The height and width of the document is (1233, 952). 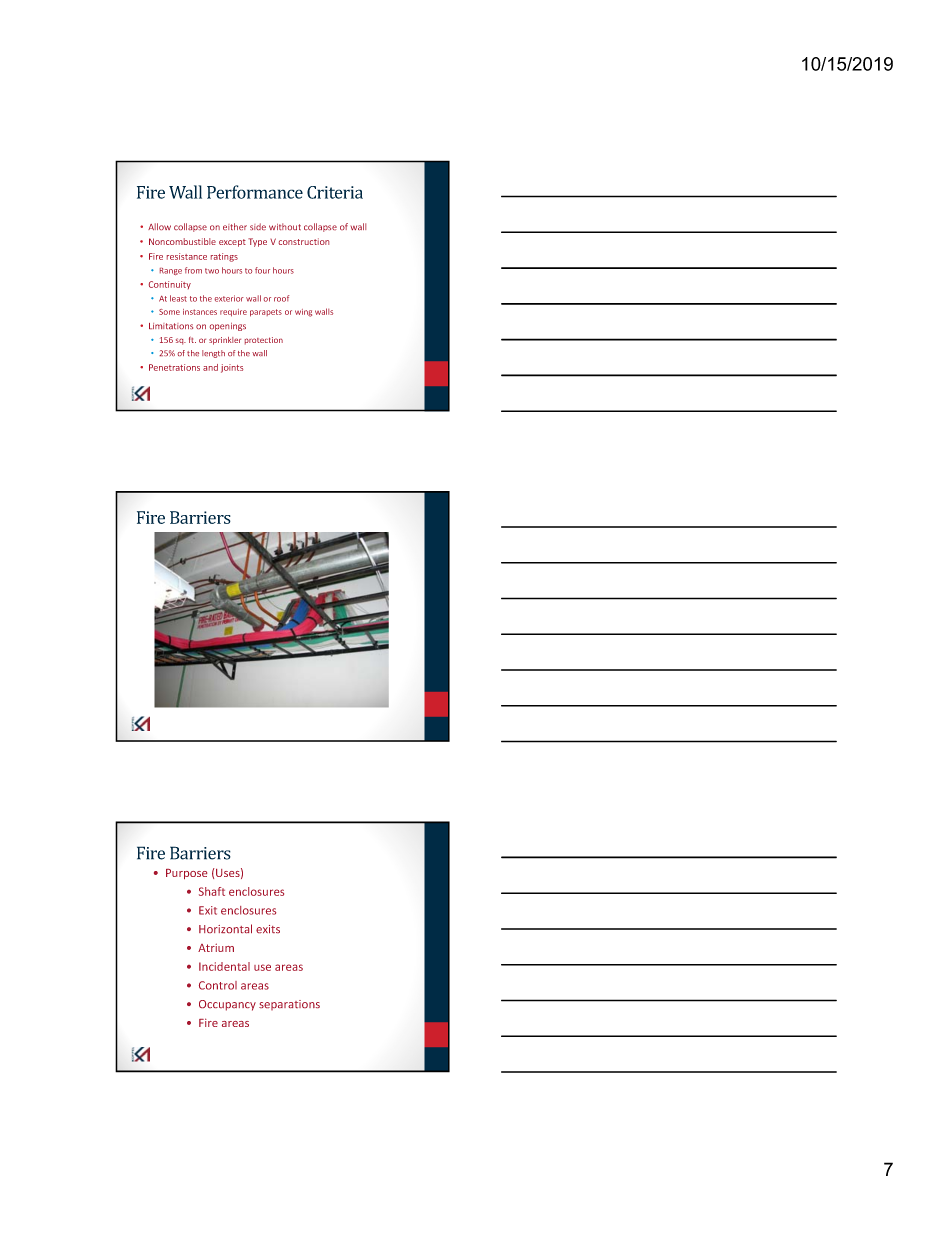 What do you see at coordinates (186, 874) in the document?
I see `Purpose` at bounding box center [186, 874].
